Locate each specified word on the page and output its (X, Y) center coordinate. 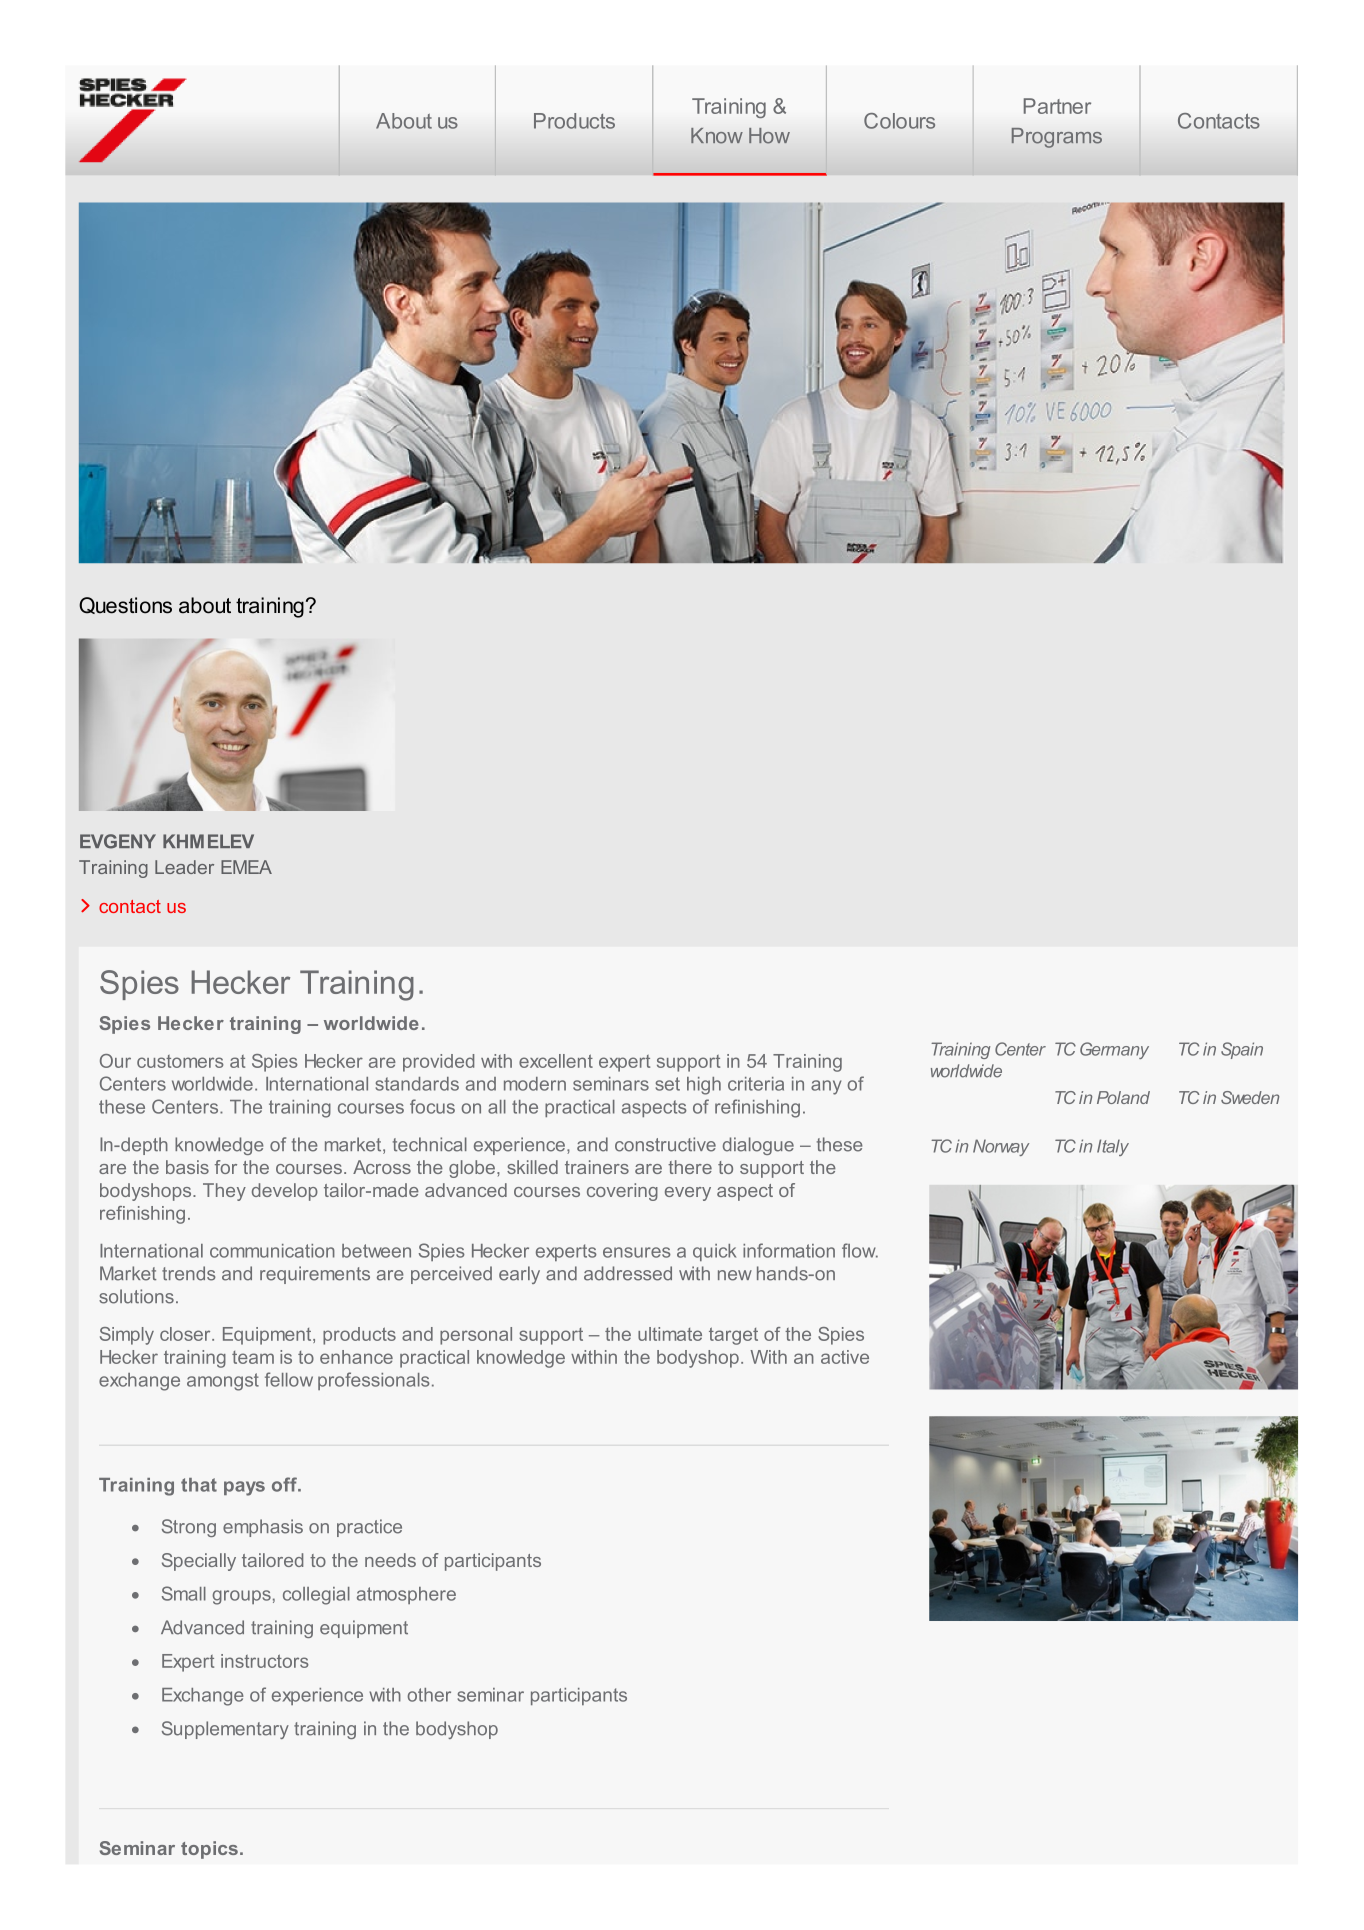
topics (209, 1850)
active (845, 1357)
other (429, 1695)
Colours (899, 121)
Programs (1057, 138)
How (769, 136)
